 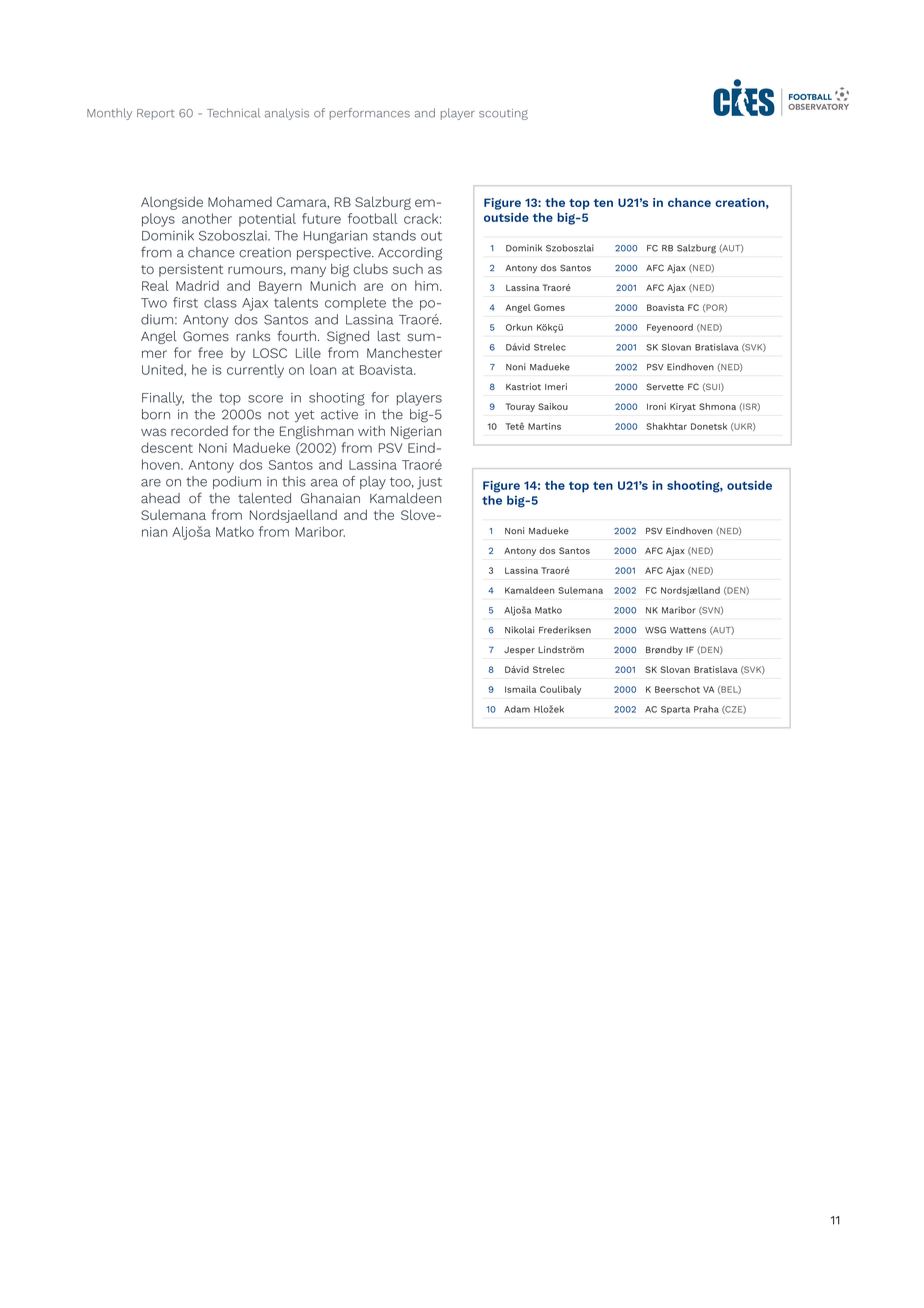 What do you see at coordinates (517, 709) in the page?
I see `Adam` at bounding box center [517, 709].
